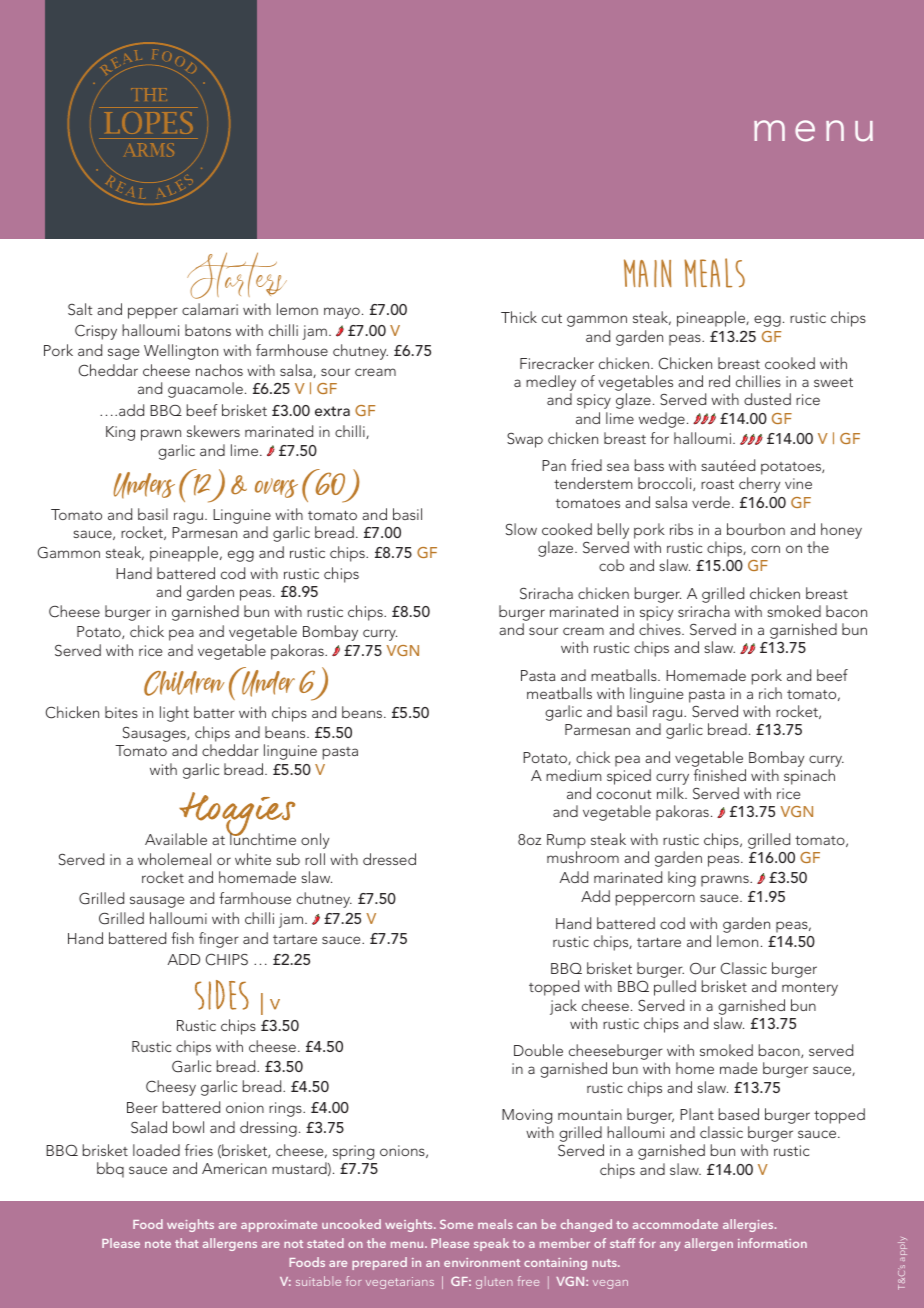  Describe the element at coordinates (647, 273) in the screenshot. I see `Main` at that location.
